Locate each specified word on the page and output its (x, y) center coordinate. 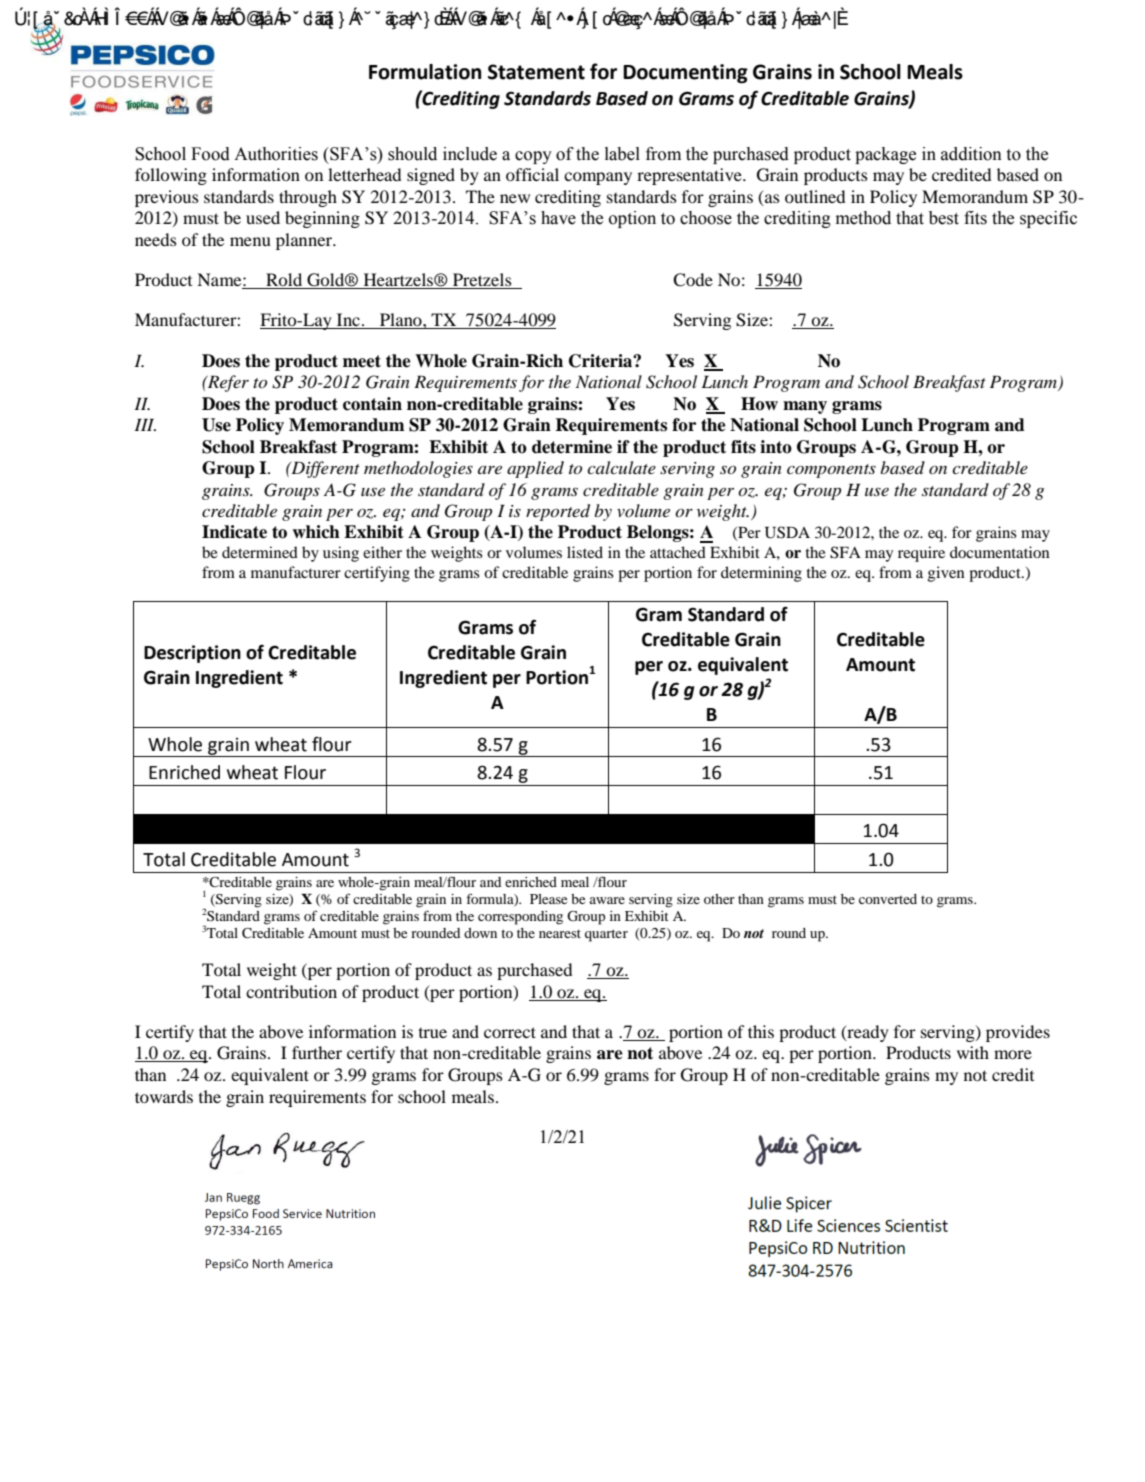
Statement (536, 72)
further (317, 1052)
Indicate (234, 532)
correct (510, 1032)
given (946, 574)
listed (585, 552)
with (973, 1052)
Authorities (276, 154)
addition (971, 154)
